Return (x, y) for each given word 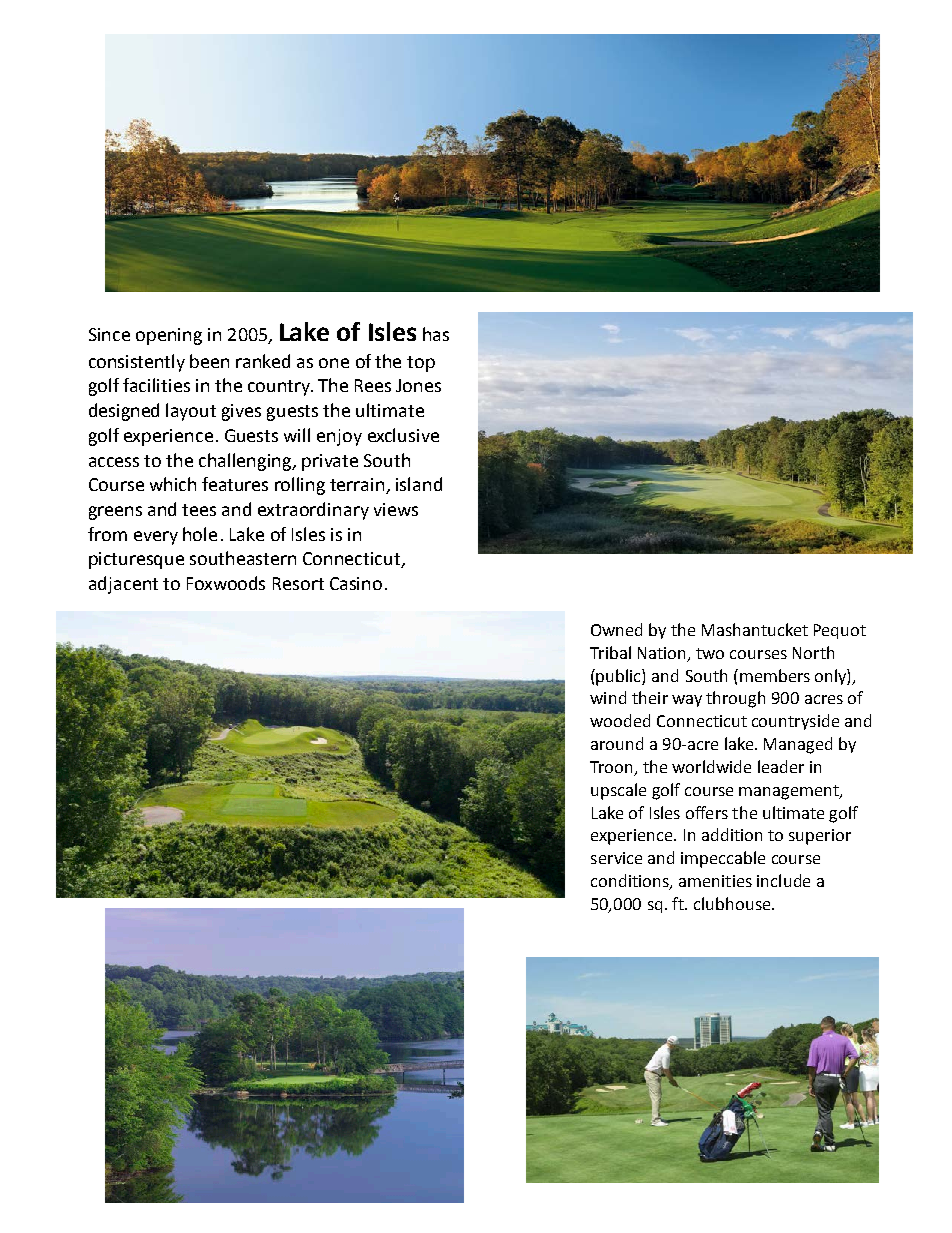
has (436, 334)
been (209, 361)
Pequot (840, 631)
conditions (631, 882)
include (783, 880)
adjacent (123, 585)
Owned (616, 629)
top (421, 364)
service (616, 858)
